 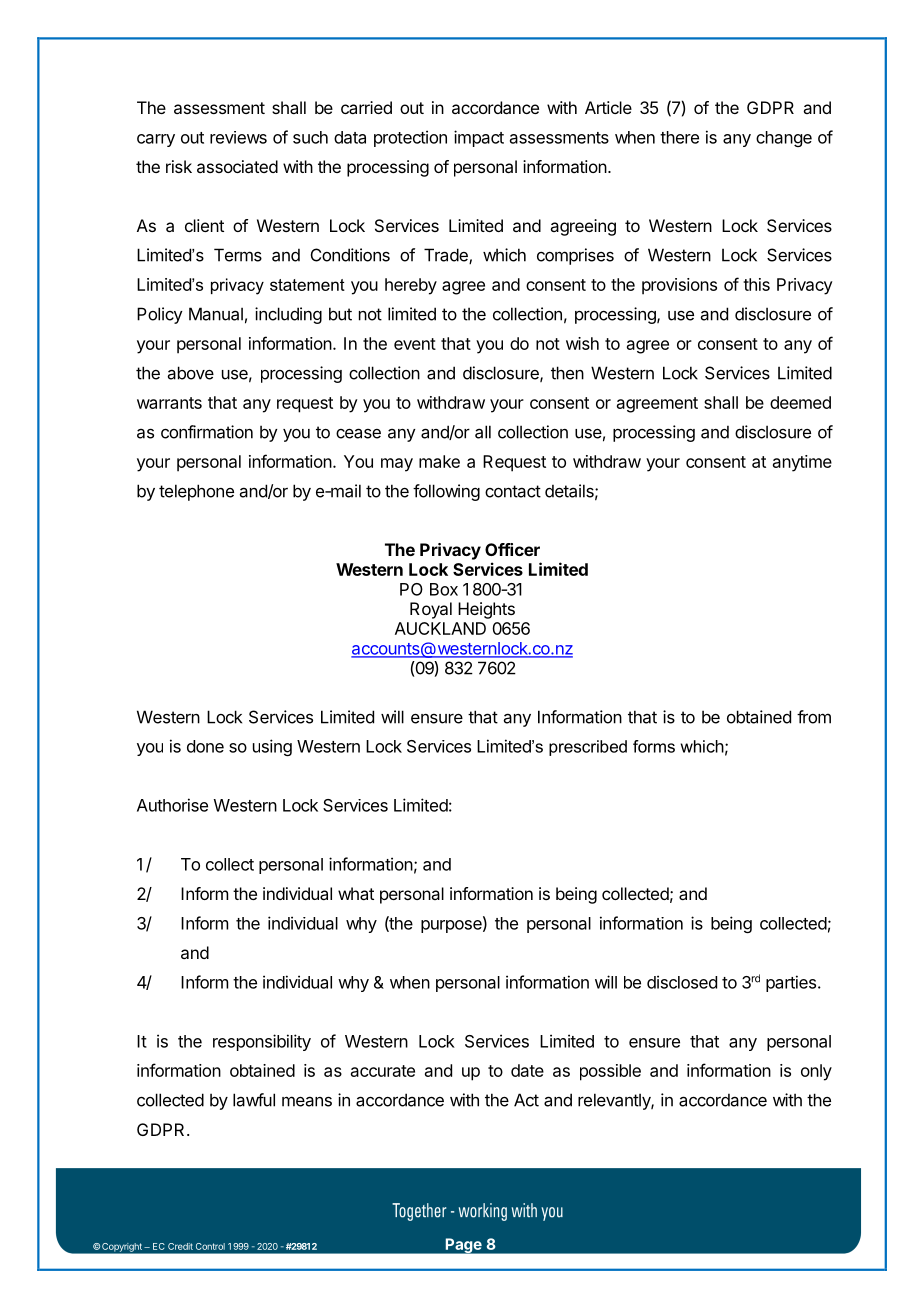 What do you see at coordinates (172, 805) in the image?
I see `Authorise` at bounding box center [172, 805].
